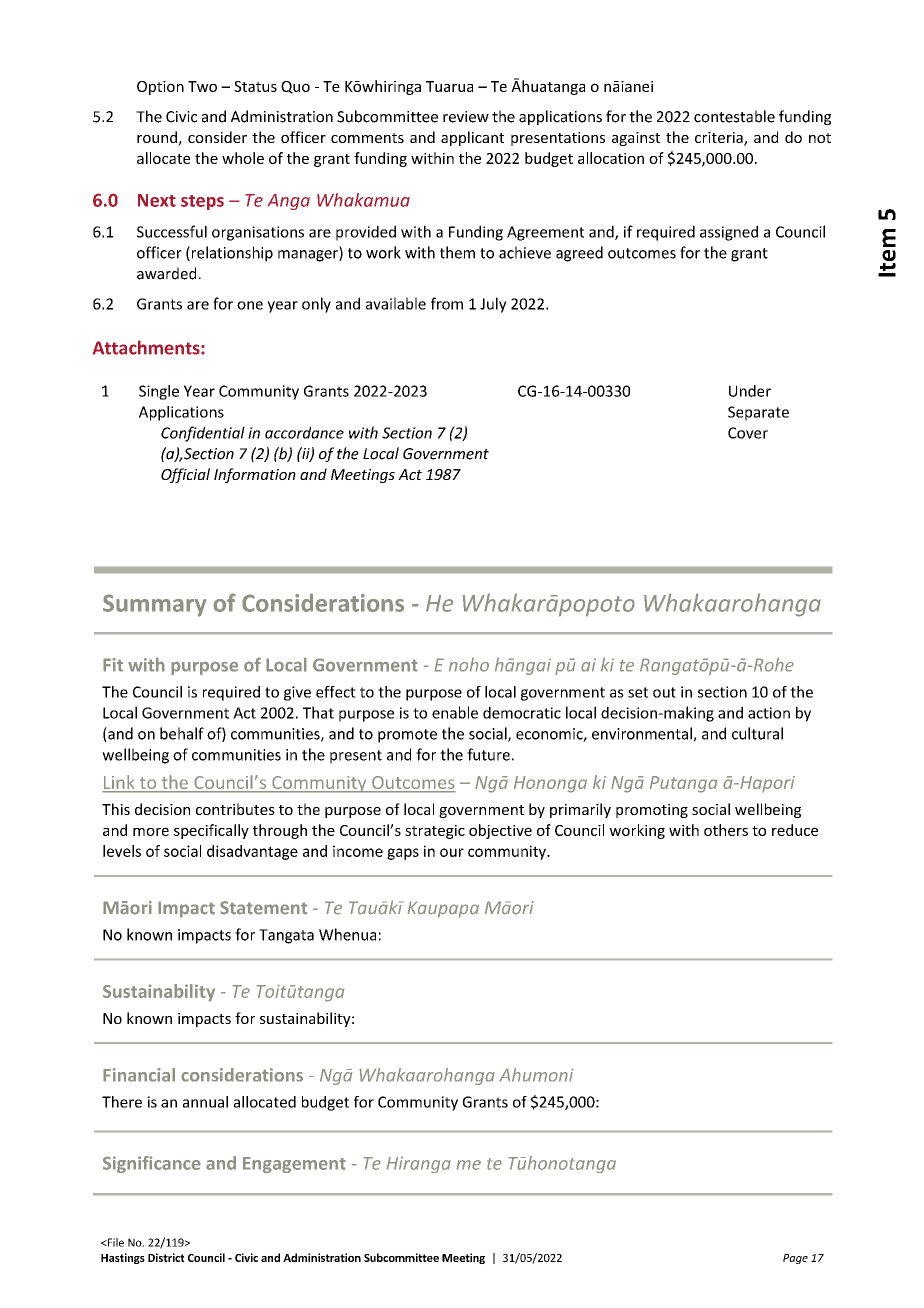  What do you see at coordinates (159, 392) in the screenshot?
I see `Single` at bounding box center [159, 392].
